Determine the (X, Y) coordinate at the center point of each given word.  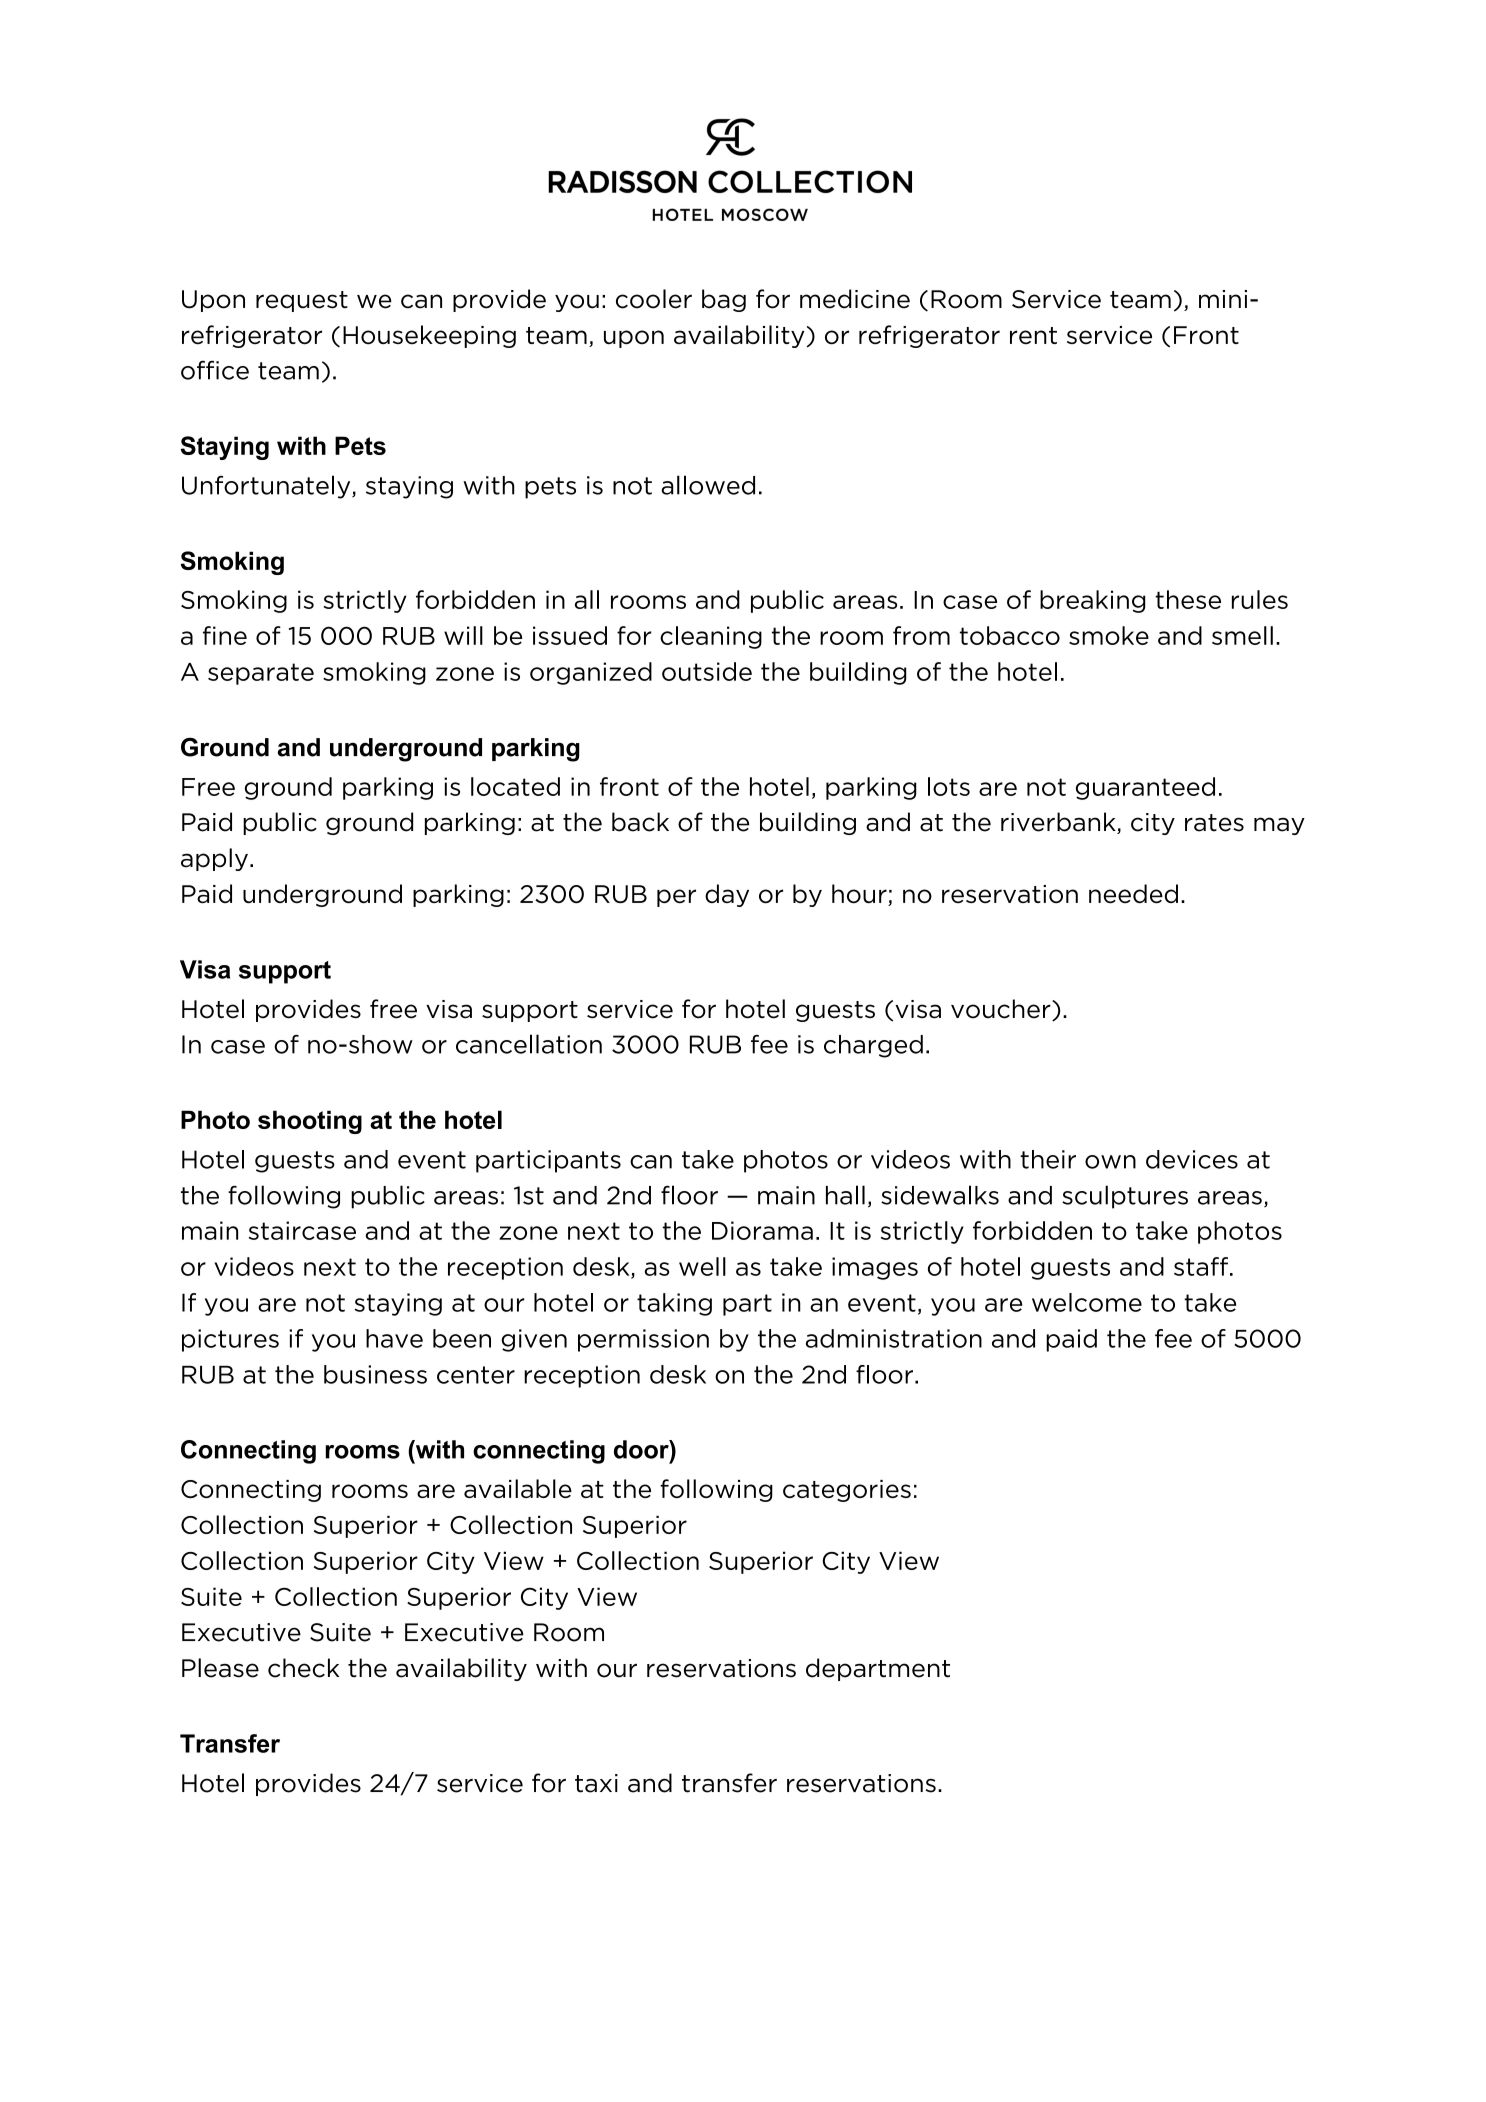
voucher (1002, 1010)
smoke (1109, 635)
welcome (1087, 1302)
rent (1033, 336)
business (375, 1374)
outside (707, 671)
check (303, 1668)
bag (724, 300)
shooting (310, 1122)
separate (261, 674)
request (302, 301)
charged (873, 1046)
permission (643, 1340)
